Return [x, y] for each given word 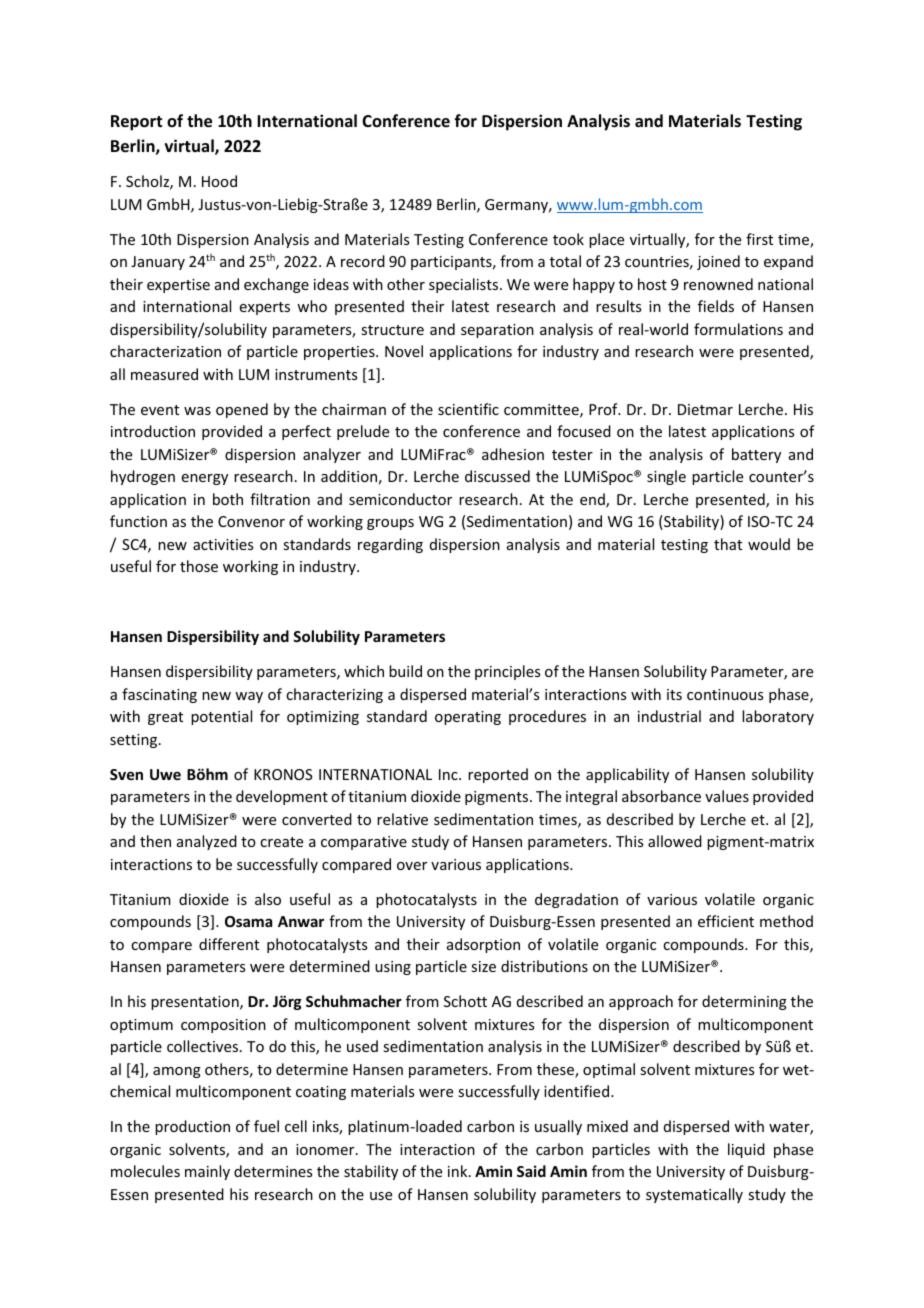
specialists [465, 285]
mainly [207, 1172]
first [759, 239]
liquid [746, 1150]
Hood [219, 181]
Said [531, 1171]
